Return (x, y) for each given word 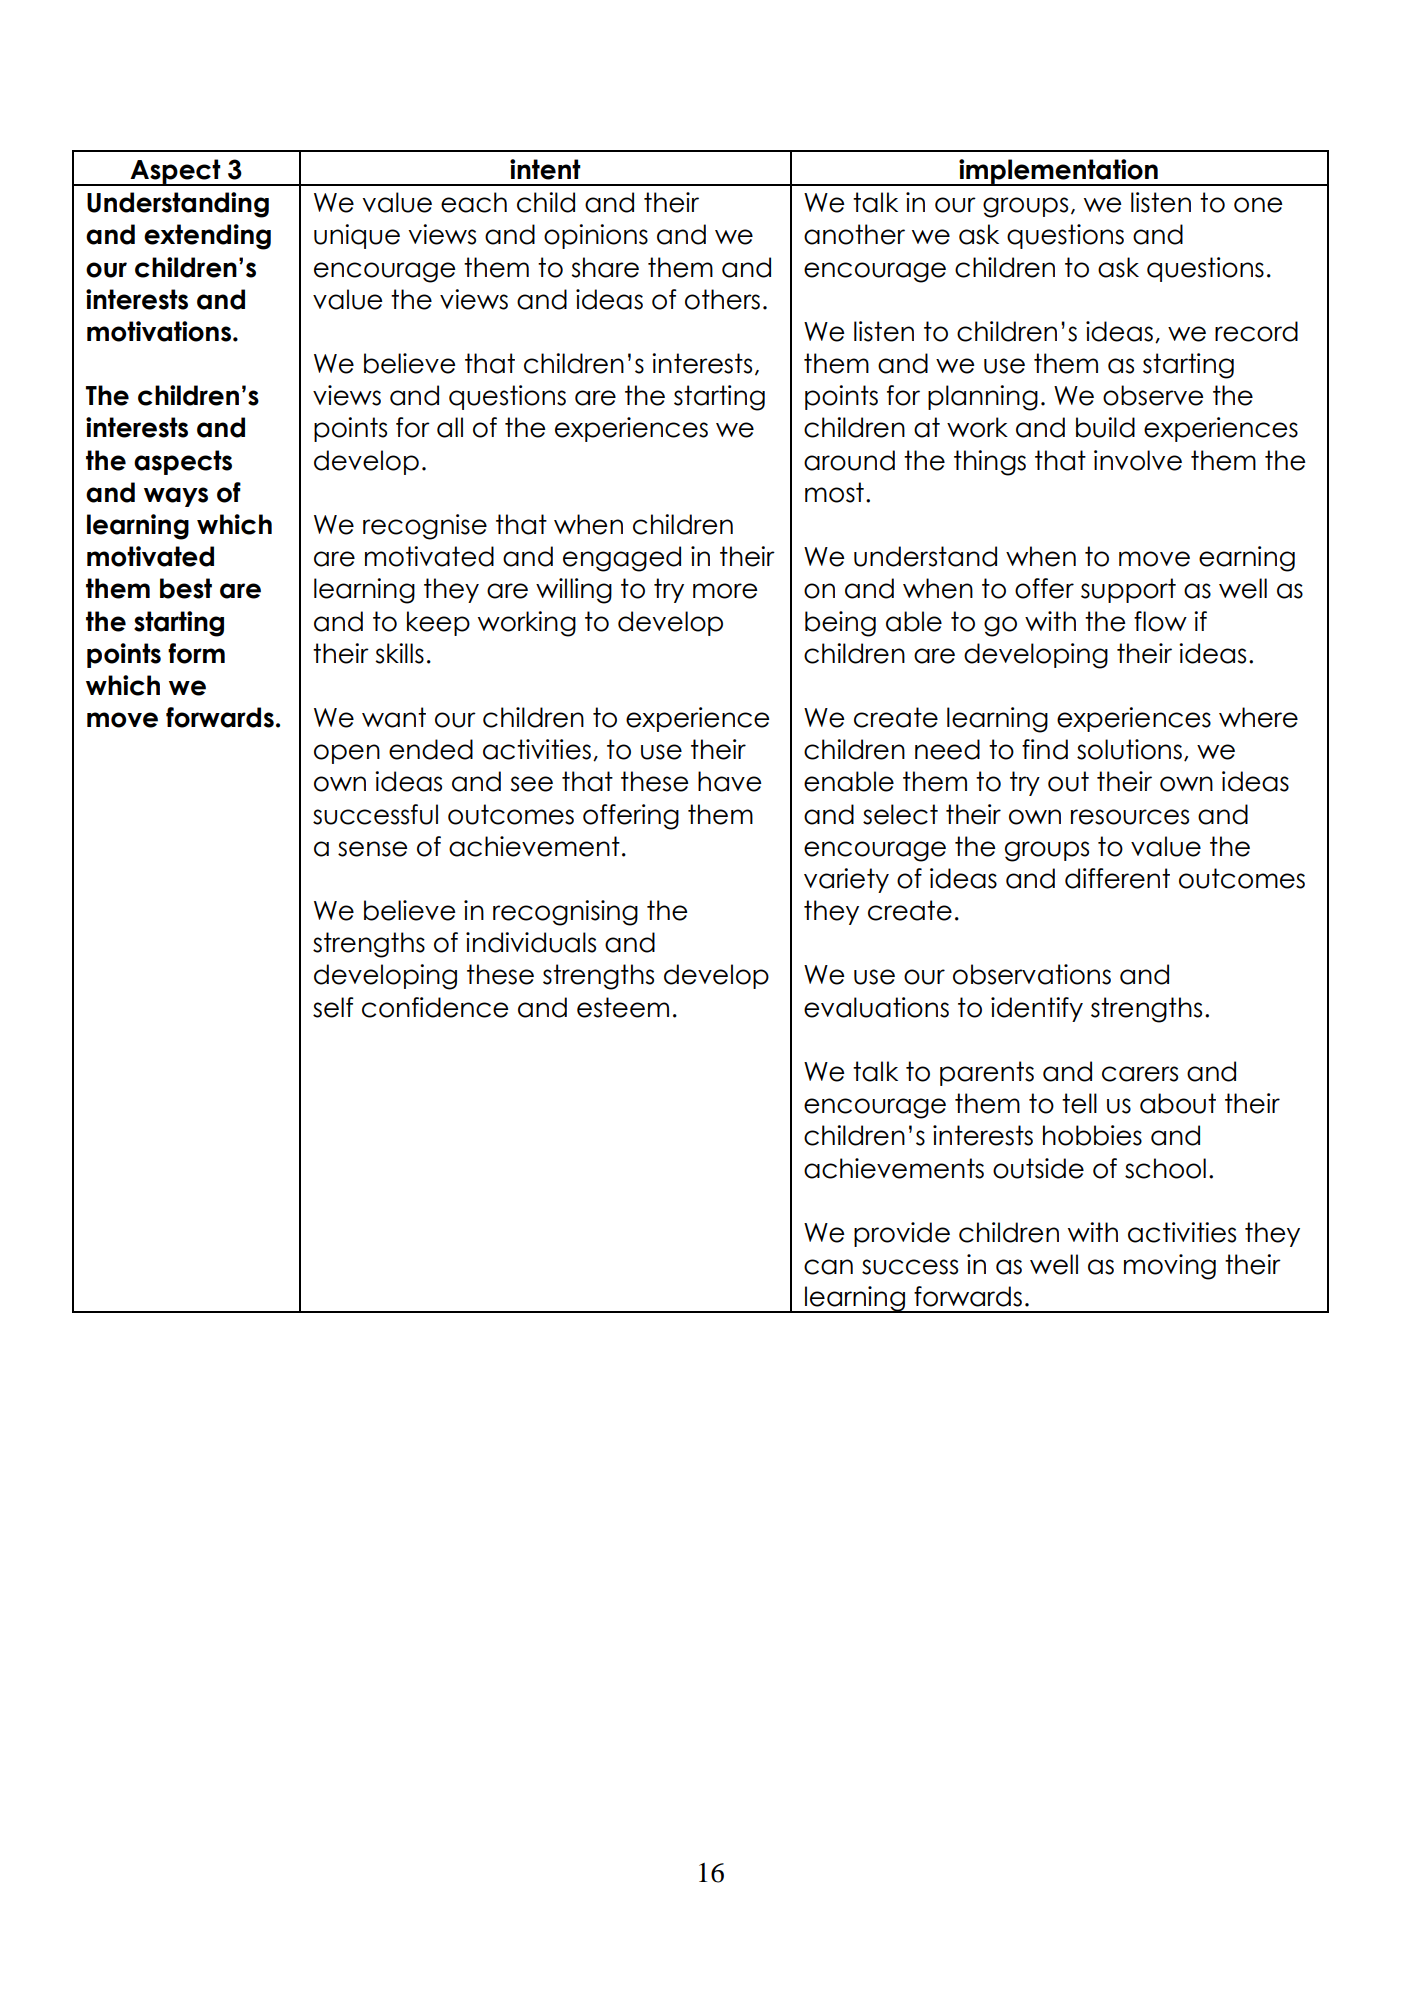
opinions (596, 236)
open (347, 754)
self (333, 1007)
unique (357, 236)
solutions (1129, 749)
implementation (1058, 172)
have (730, 781)
